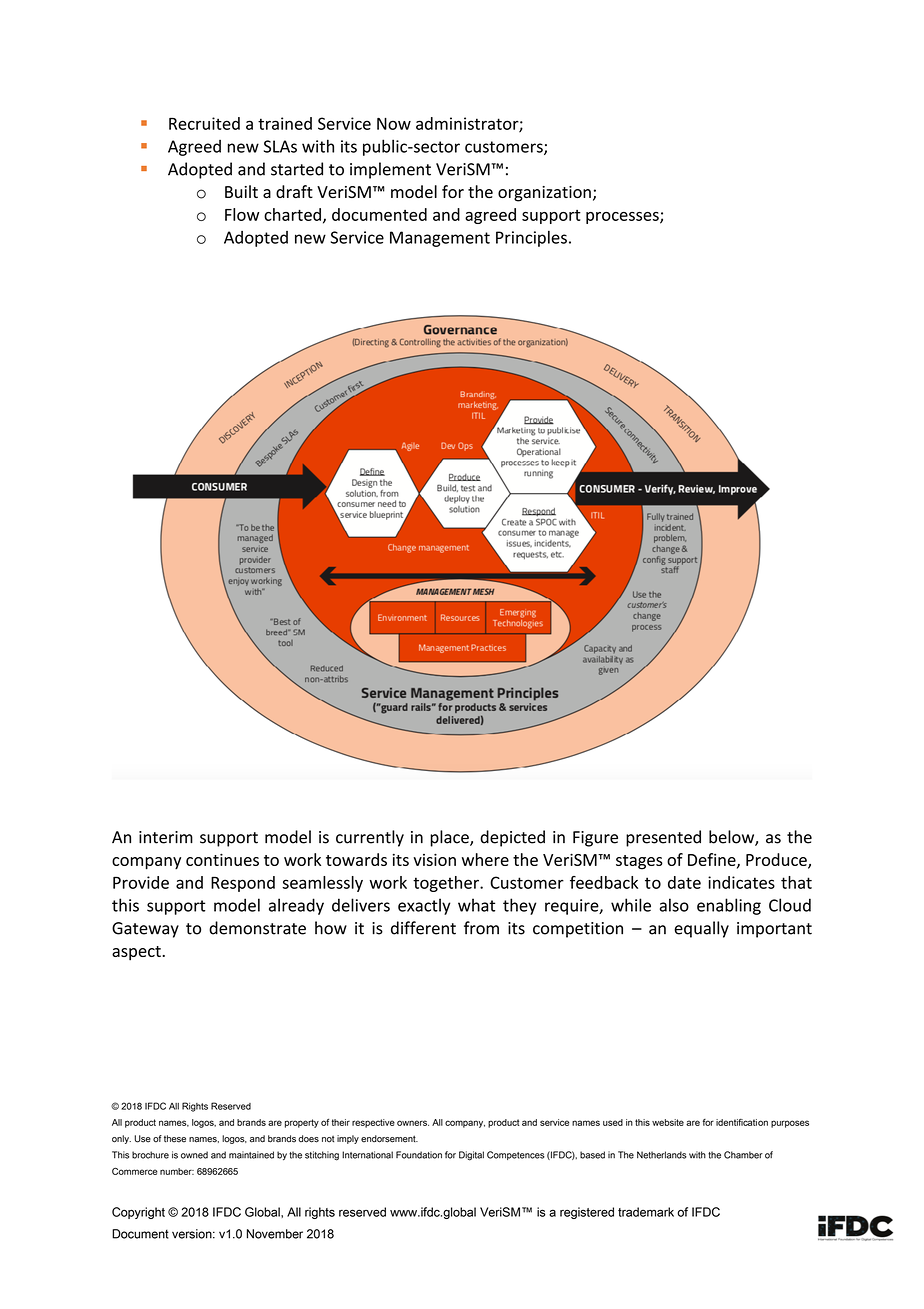 This page has width=924, height=1309. Describe the element at coordinates (531, 238) in the page. I see `Principles` at that location.
